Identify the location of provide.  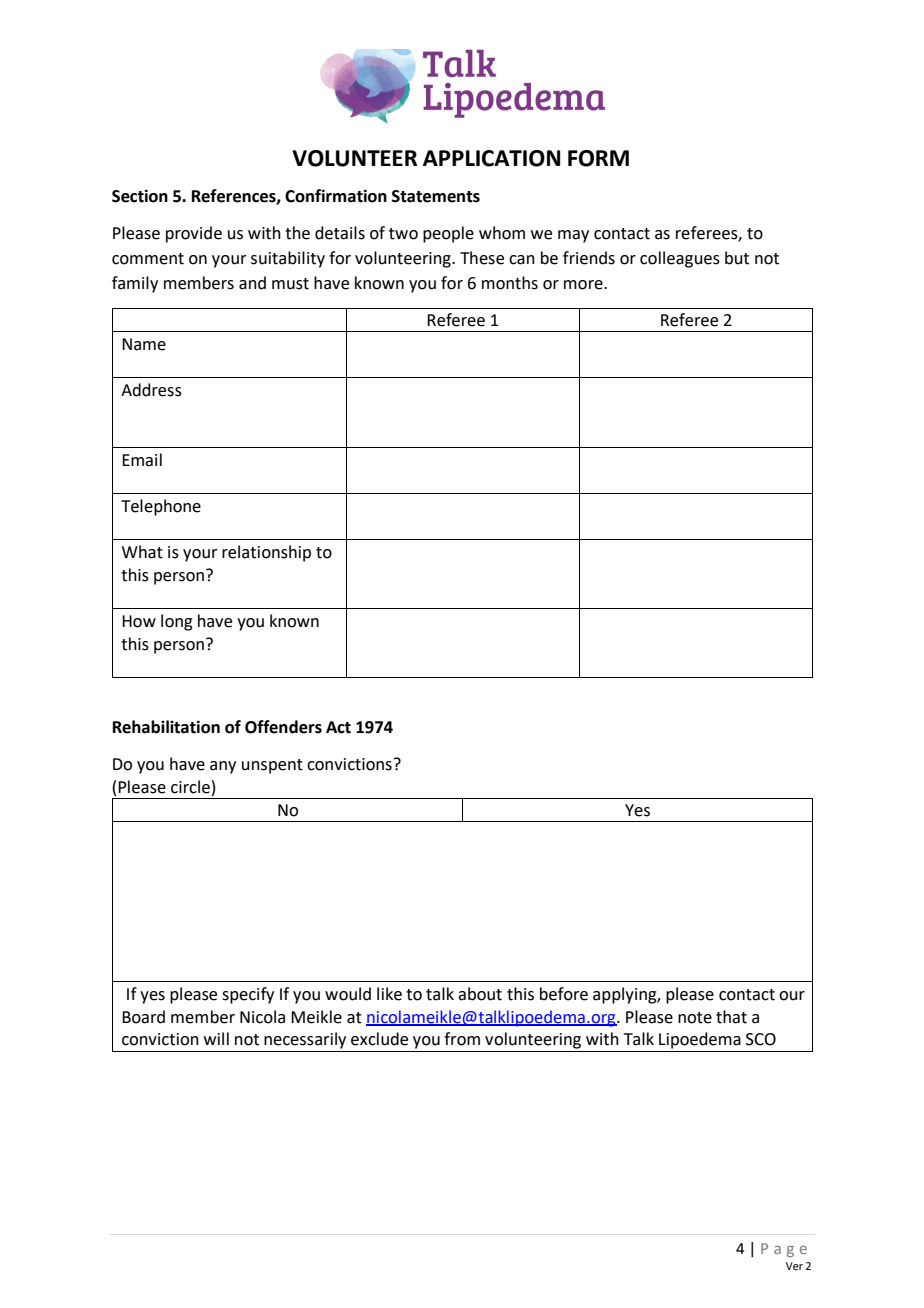
(194, 234).
